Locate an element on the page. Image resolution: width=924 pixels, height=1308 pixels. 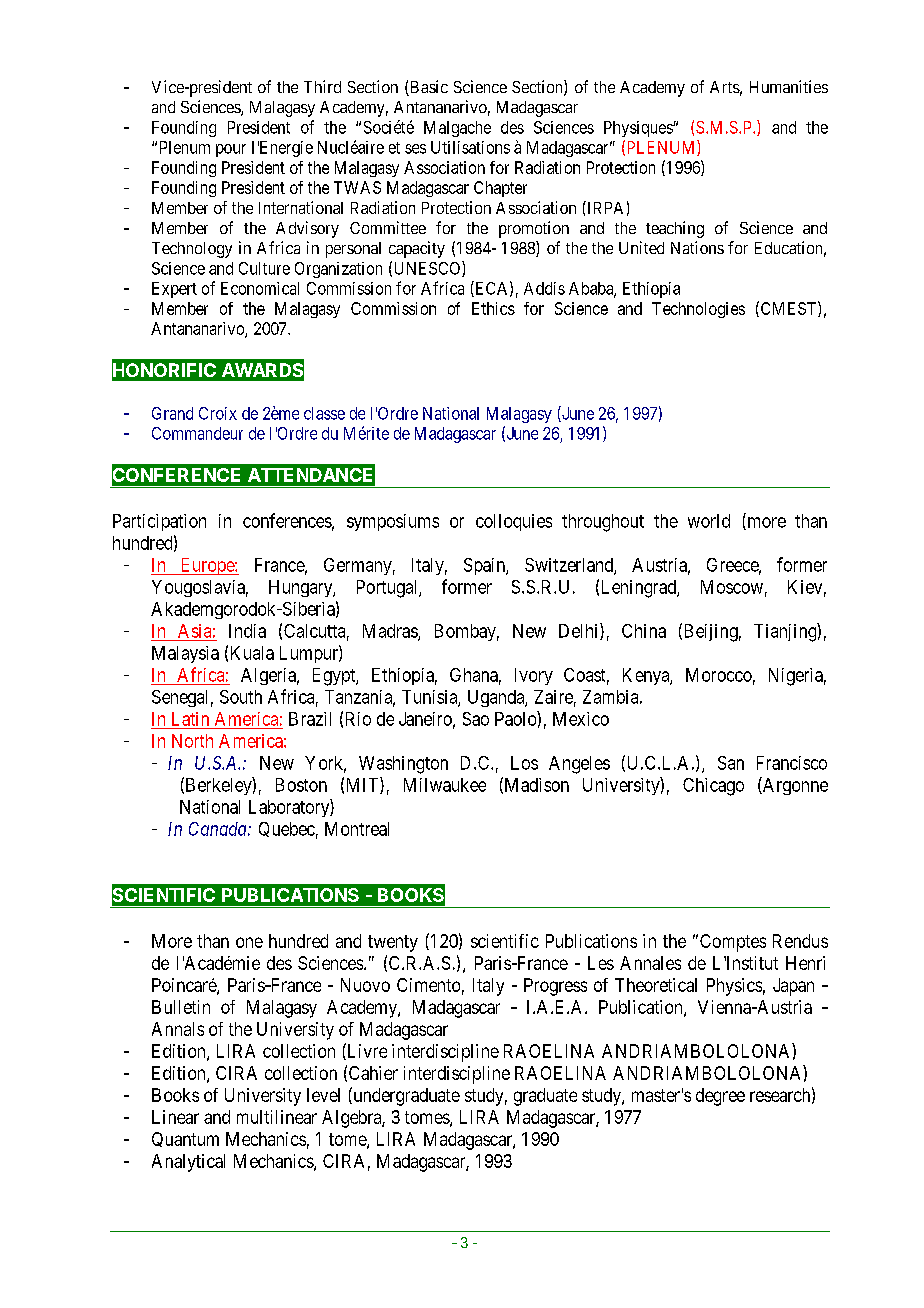
Moscow is located at coordinates (732, 587).
